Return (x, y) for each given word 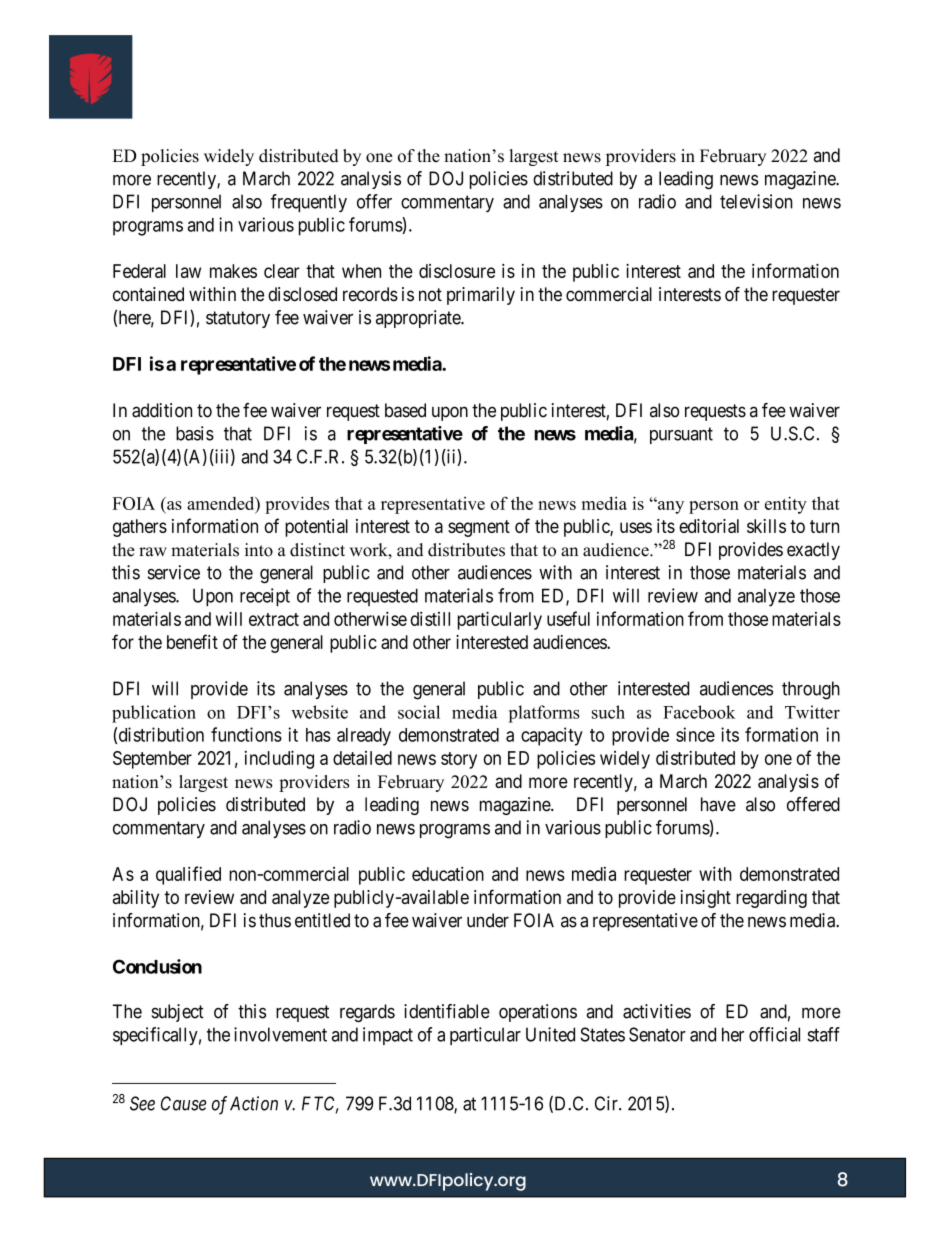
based (405, 410)
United (550, 1034)
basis (195, 433)
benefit (192, 641)
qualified (188, 875)
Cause (184, 1103)
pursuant (681, 435)
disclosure (457, 271)
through (811, 690)
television (756, 201)
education (448, 873)
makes (233, 271)
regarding (771, 899)
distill (430, 618)
